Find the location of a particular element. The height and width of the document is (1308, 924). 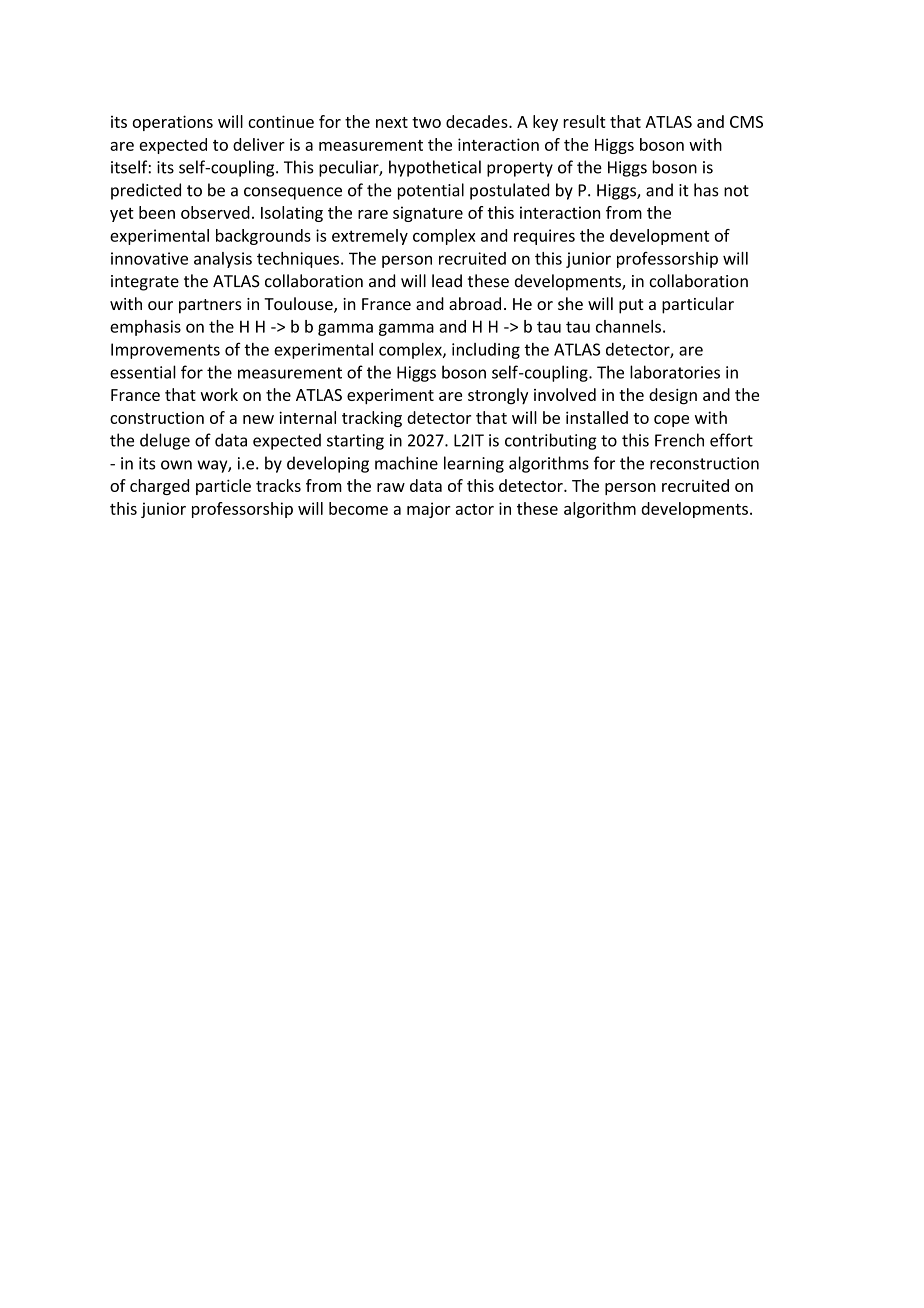

design is located at coordinates (673, 396).
